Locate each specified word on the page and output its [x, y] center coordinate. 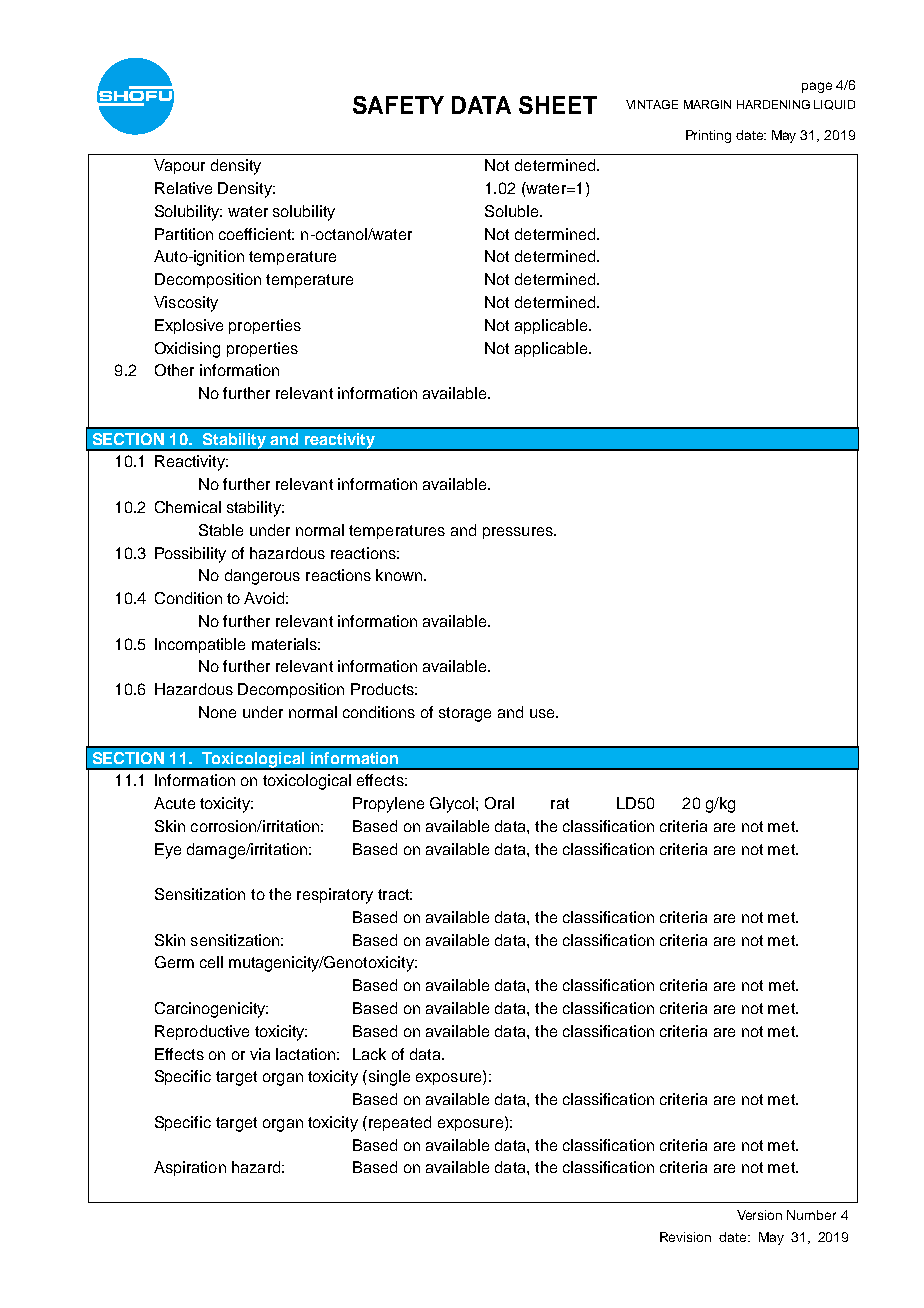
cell [211, 962]
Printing [708, 136]
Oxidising [187, 350]
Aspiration [190, 1168]
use [543, 713]
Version [759, 1215]
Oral [499, 803]
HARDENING [773, 104]
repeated [398, 1123]
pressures [519, 533]
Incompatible [200, 645]
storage [465, 714]
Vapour [179, 166]
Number [811, 1215]
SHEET [558, 105]
